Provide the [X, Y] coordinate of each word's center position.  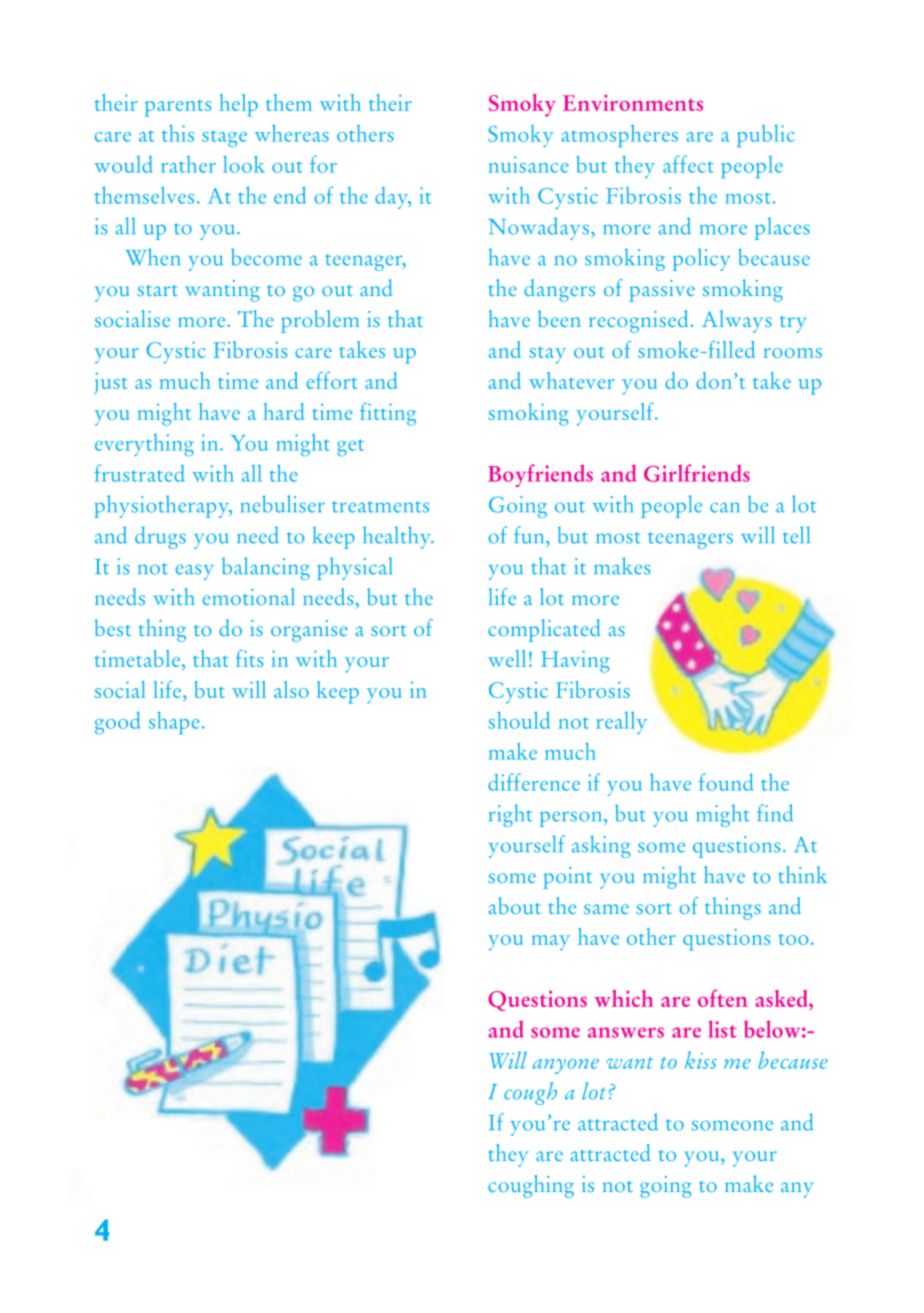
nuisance [528, 164]
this [178, 133]
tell [796, 535]
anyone [566, 1066]
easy [195, 572]
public [766, 136]
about [514, 905]
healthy [398, 537]
